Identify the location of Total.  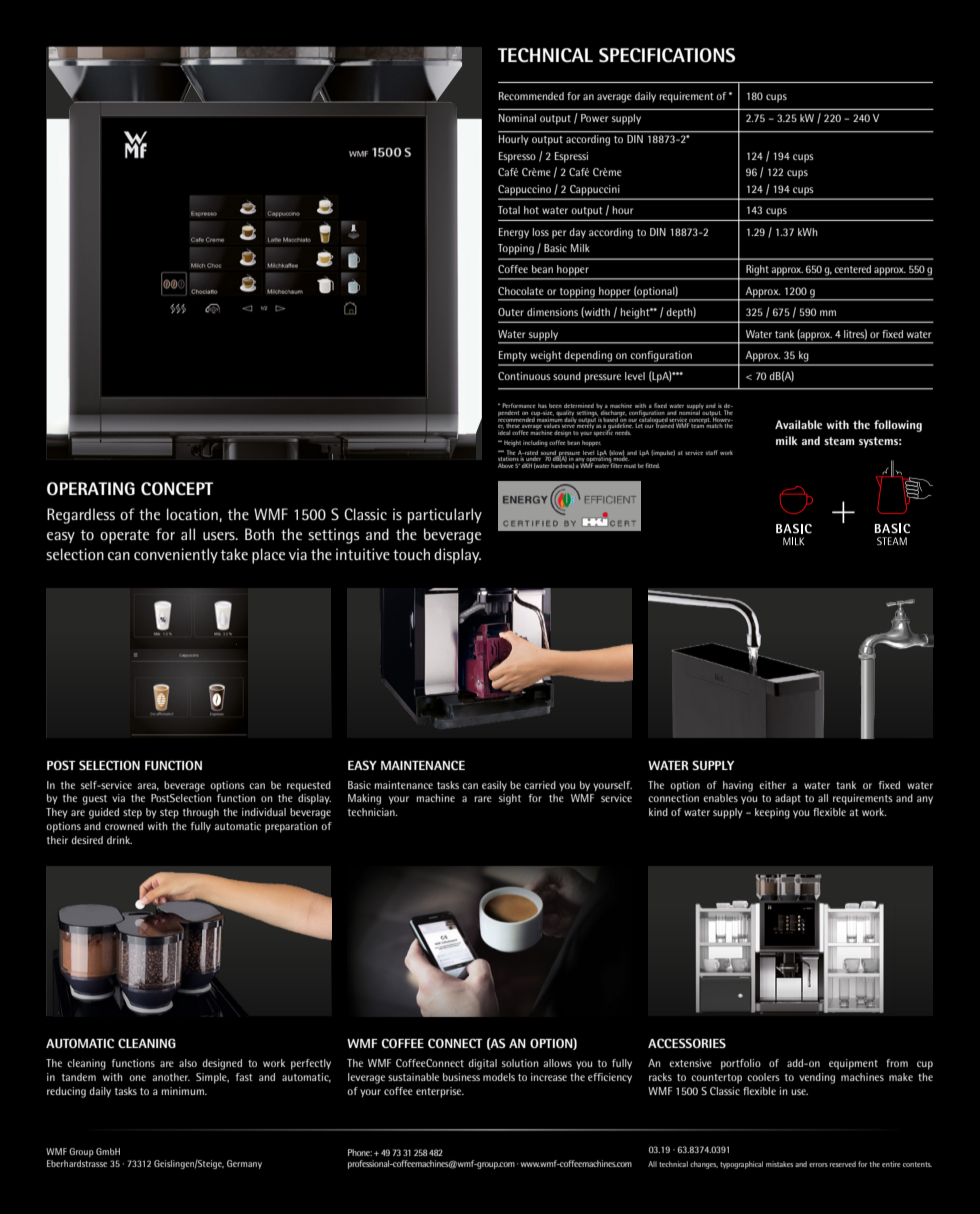
(509, 210).
